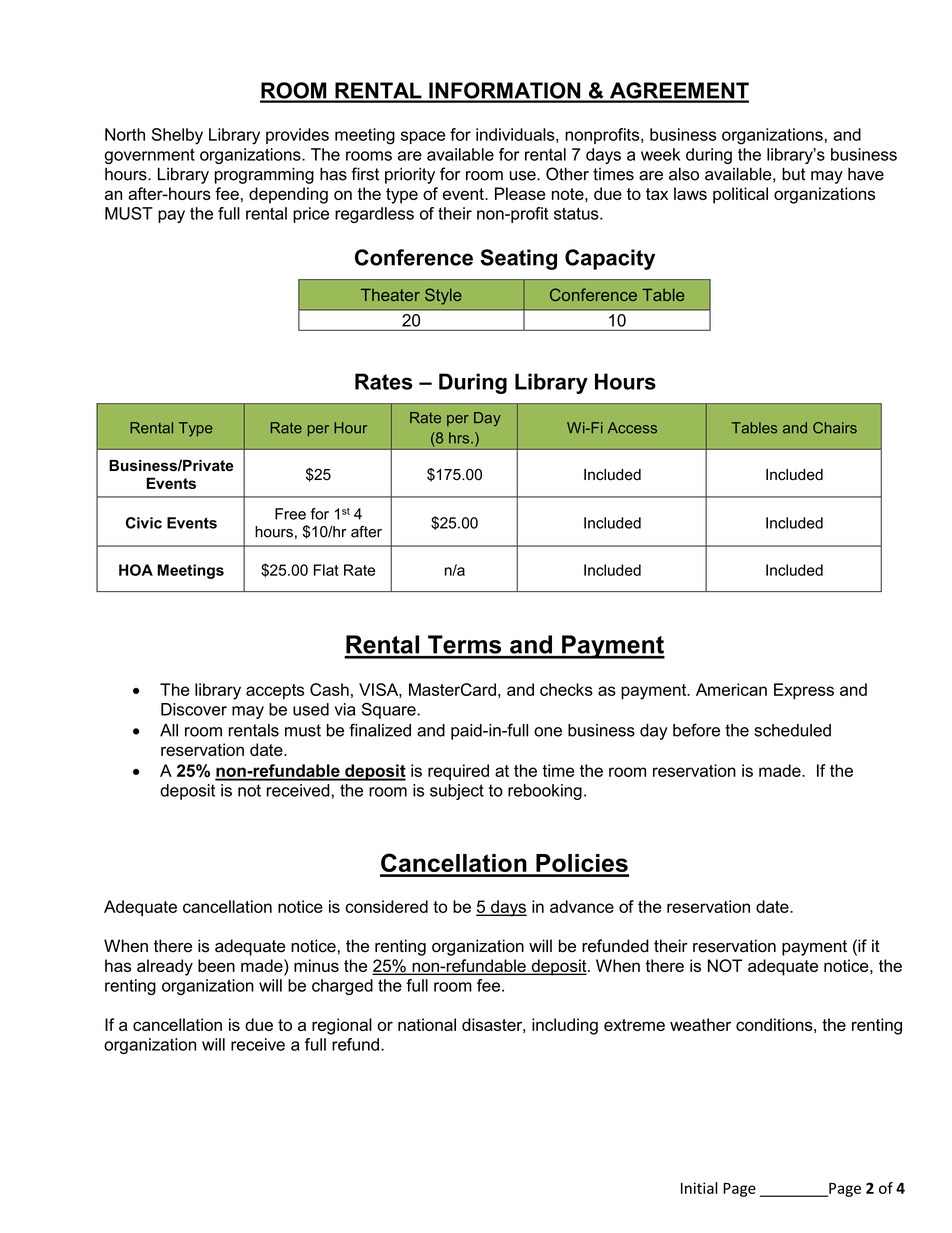 This image has width=952, height=1233. What do you see at coordinates (804, 691) in the image?
I see `Express` at bounding box center [804, 691].
